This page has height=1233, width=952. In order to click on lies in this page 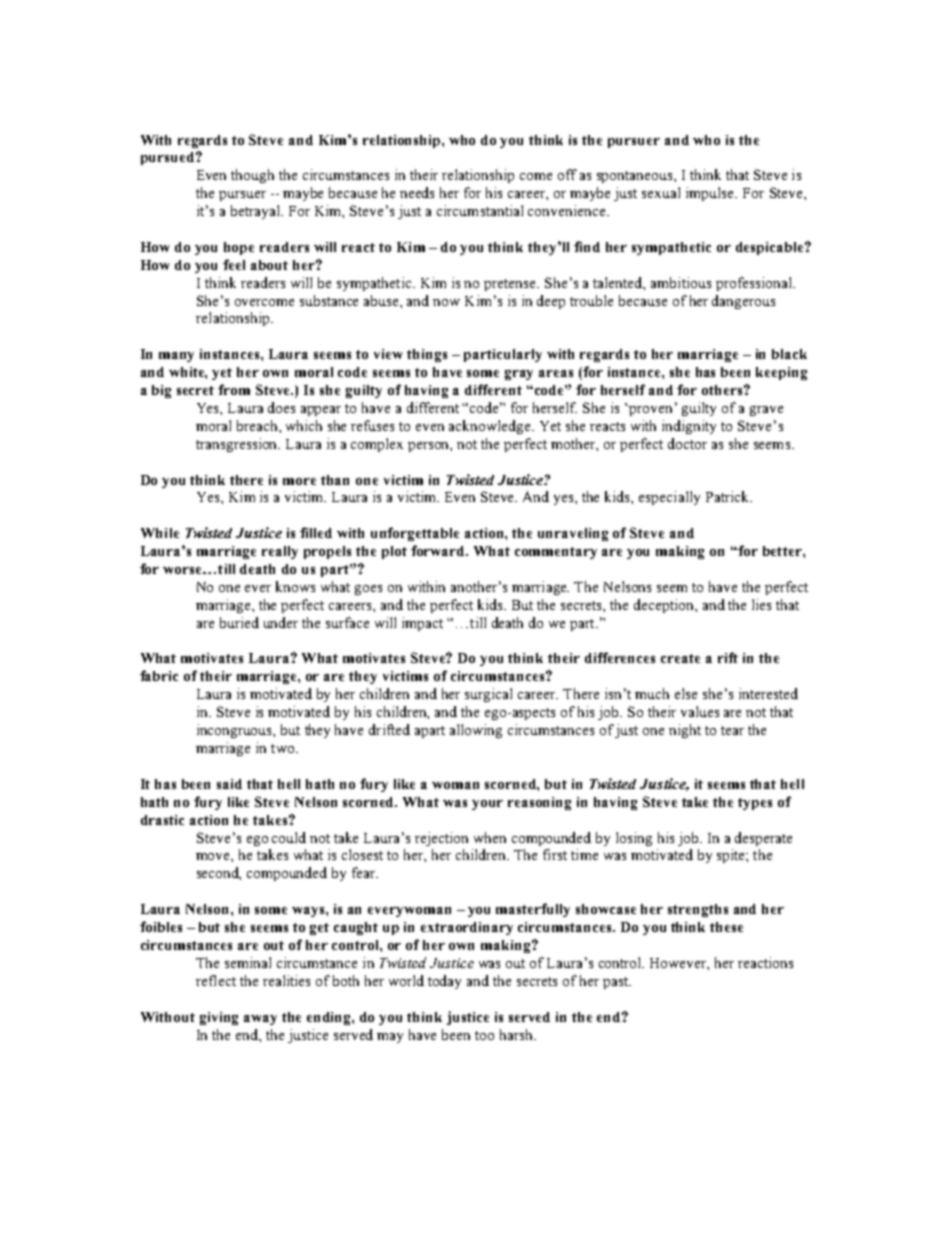, I will do `click(761, 604)`.
